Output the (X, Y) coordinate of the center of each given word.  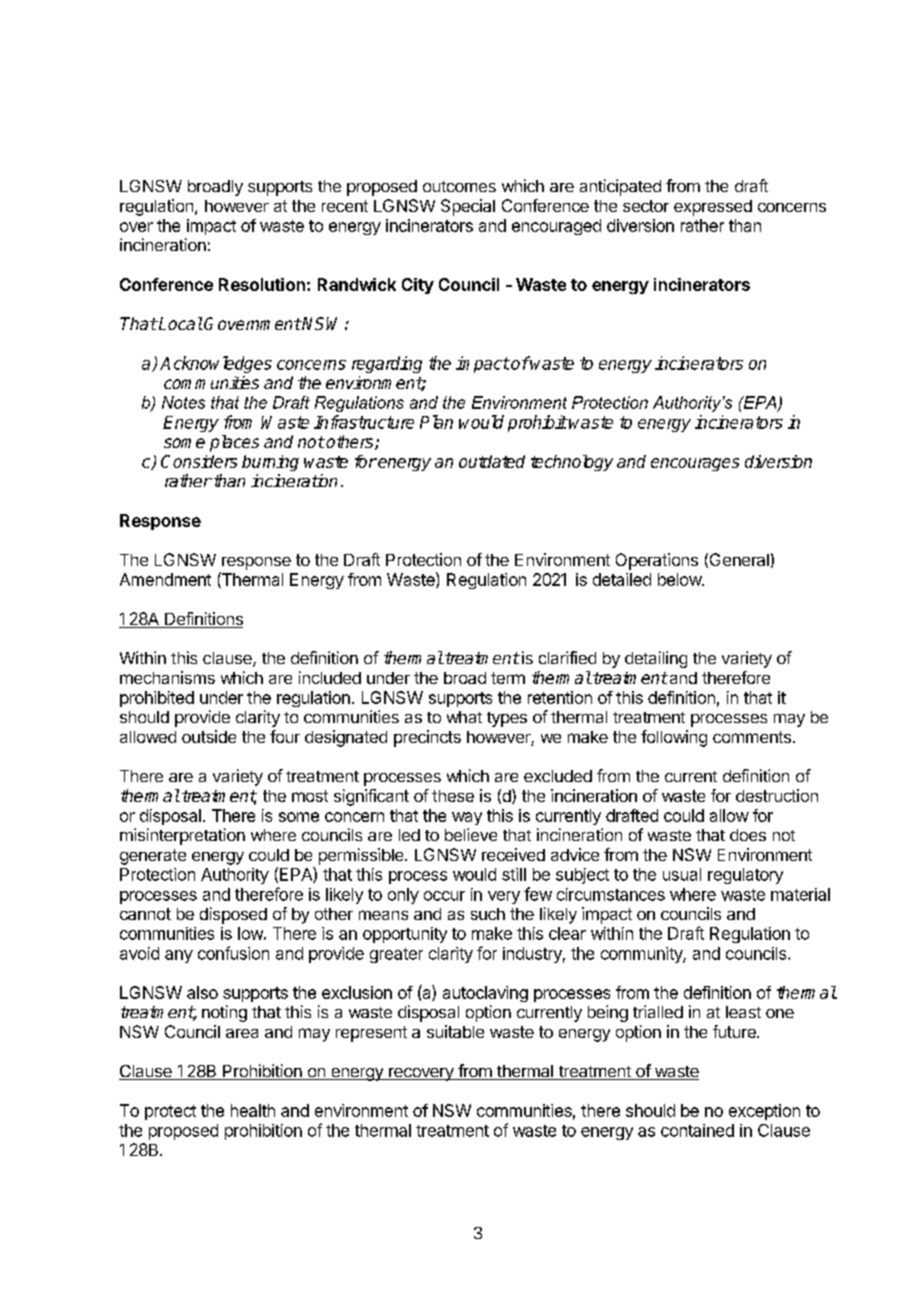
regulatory (745, 876)
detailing (656, 659)
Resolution (262, 284)
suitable (455, 1031)
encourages (695, 464)
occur (444, 896)
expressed (713, 208)
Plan (436, 422)
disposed (233, 915)
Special (468, 207)
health (253, 1110)
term (508, 678)
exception (764, 1112)
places (234, 443)
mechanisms (167, 677)
